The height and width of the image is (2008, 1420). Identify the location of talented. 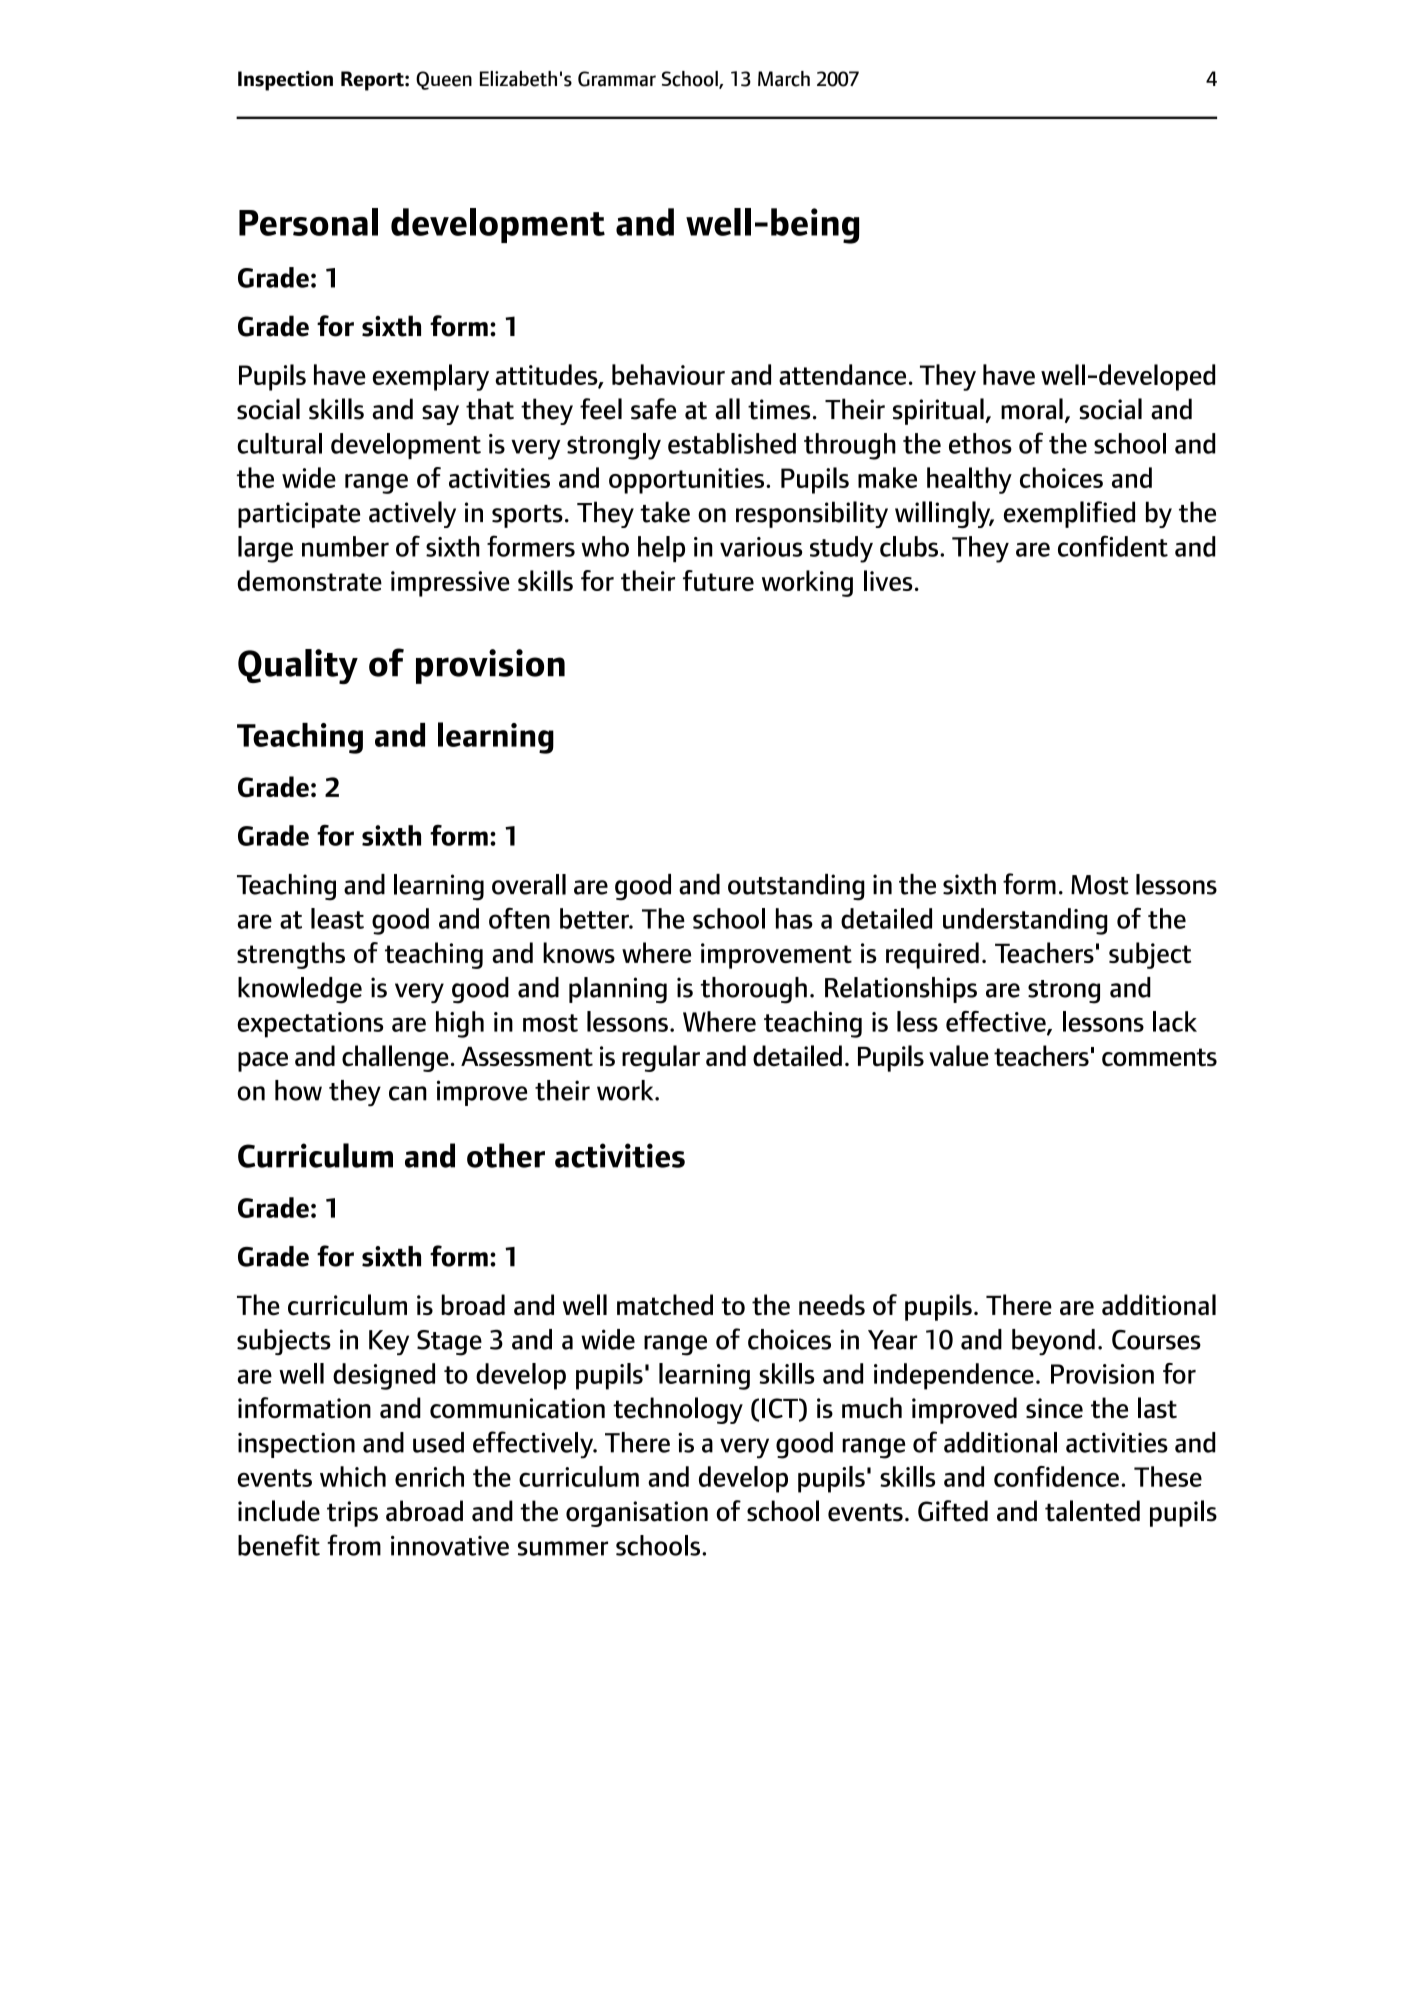
(1092, 1511).
